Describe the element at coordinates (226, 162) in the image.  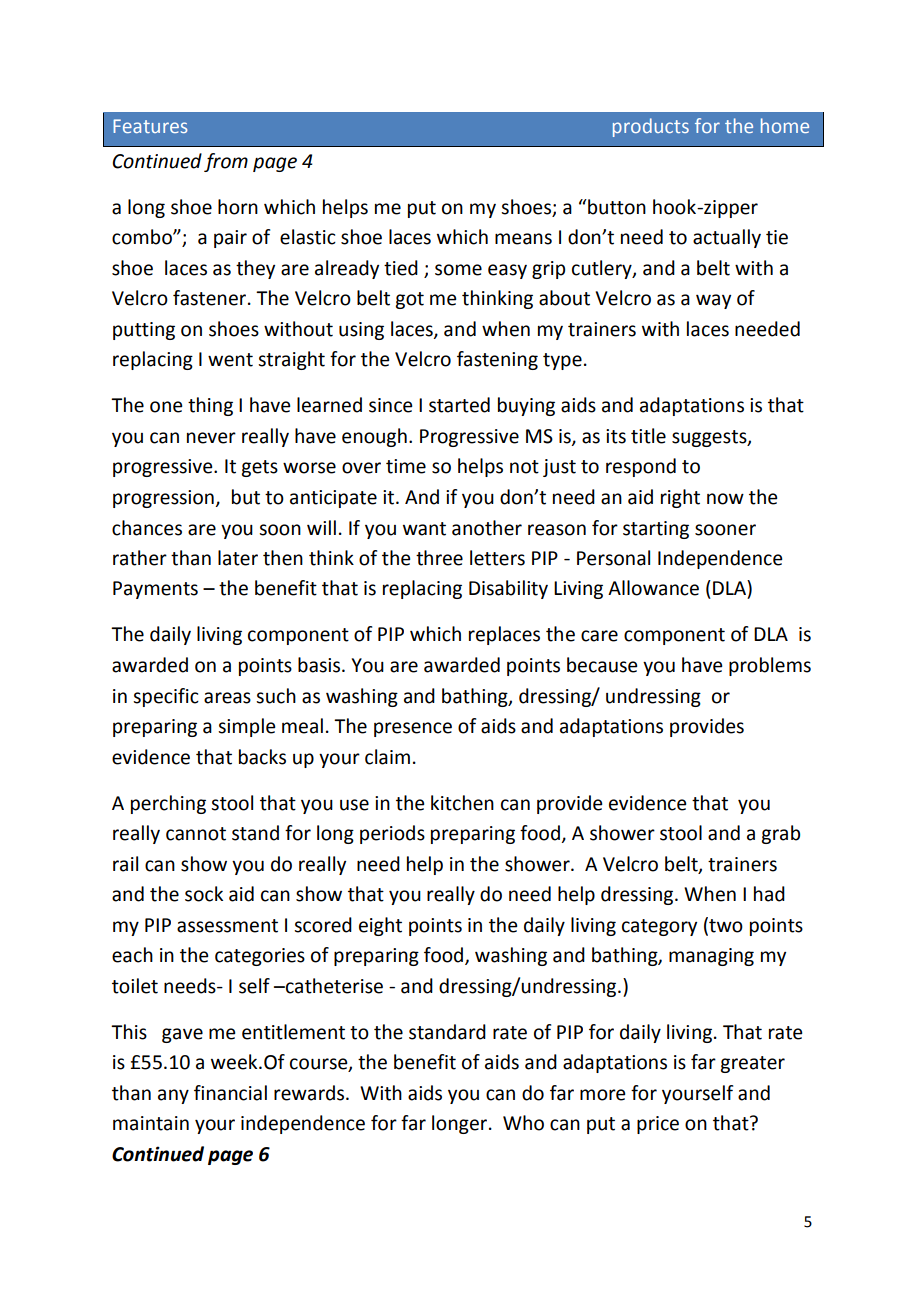
I see `from` at that location.
